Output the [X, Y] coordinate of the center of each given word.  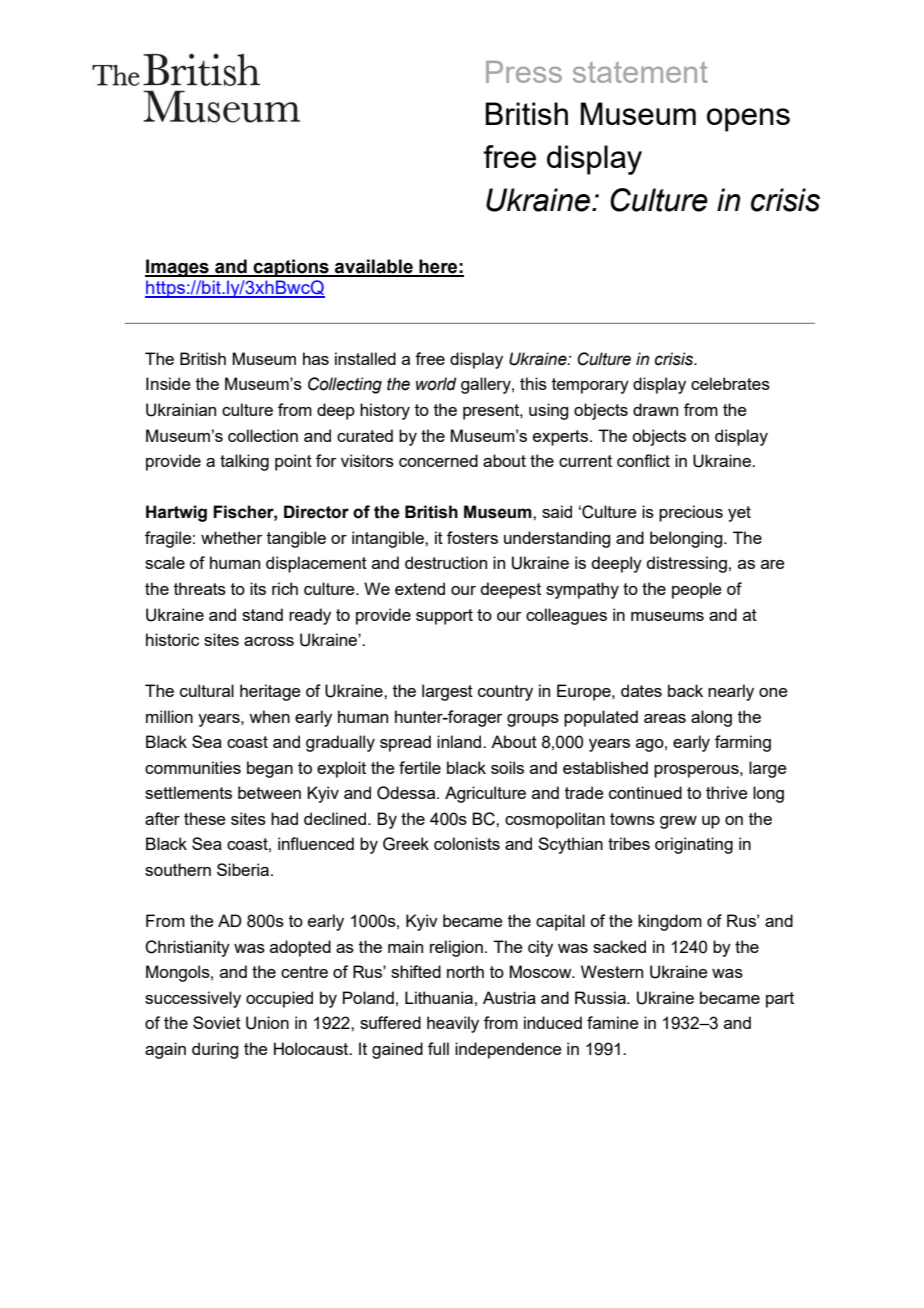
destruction [446, 562]
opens [748, 120]
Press [524, 72]
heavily [453, 1024]
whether [232, 537]
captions [291, 268]
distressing [686, 564]
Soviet [217, 1022]
